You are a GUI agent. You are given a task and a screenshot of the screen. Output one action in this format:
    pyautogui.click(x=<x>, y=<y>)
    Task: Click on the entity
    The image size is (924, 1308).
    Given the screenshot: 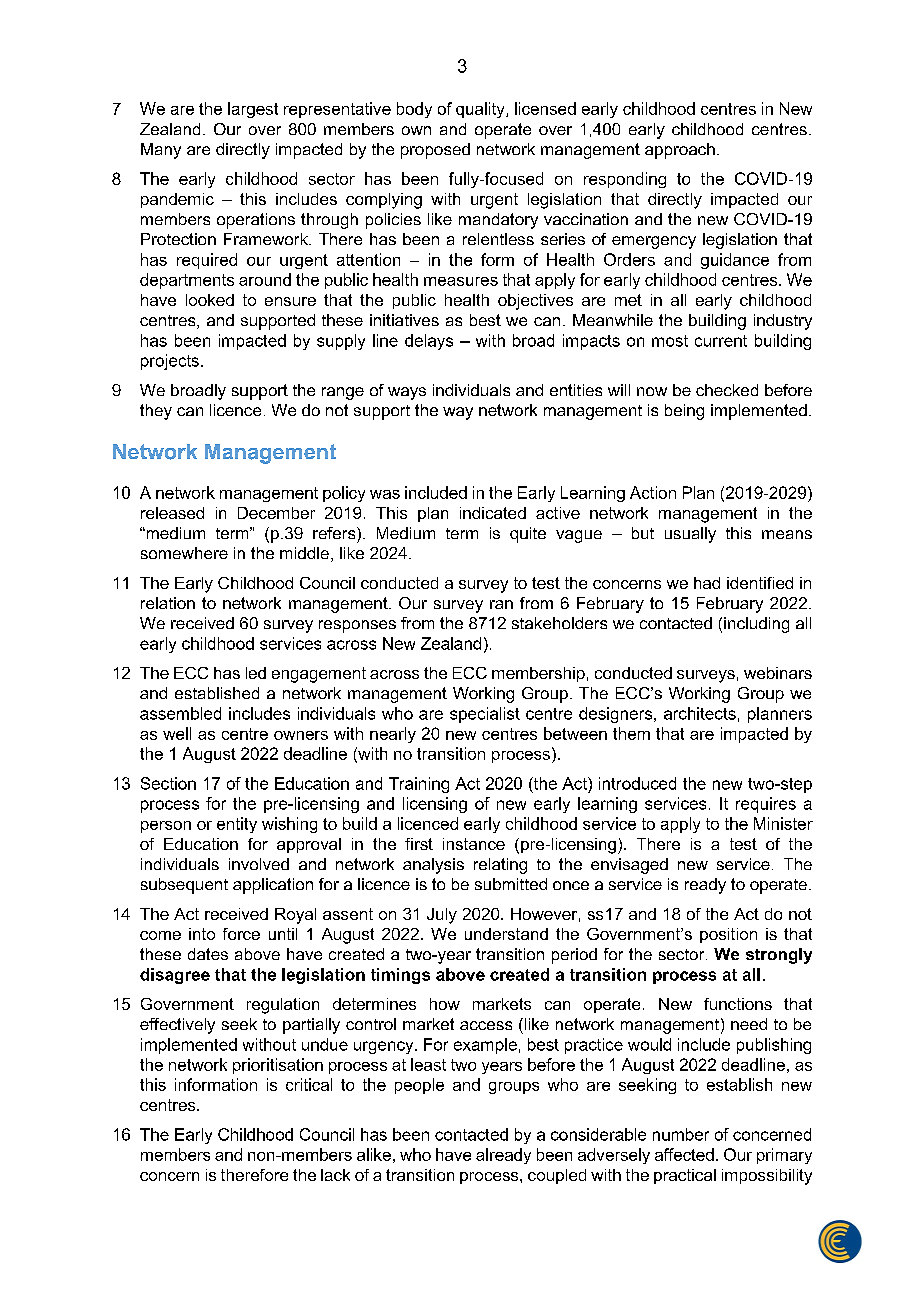 What is the action you would take?
    pyautogui.click(x=237, y=825)
